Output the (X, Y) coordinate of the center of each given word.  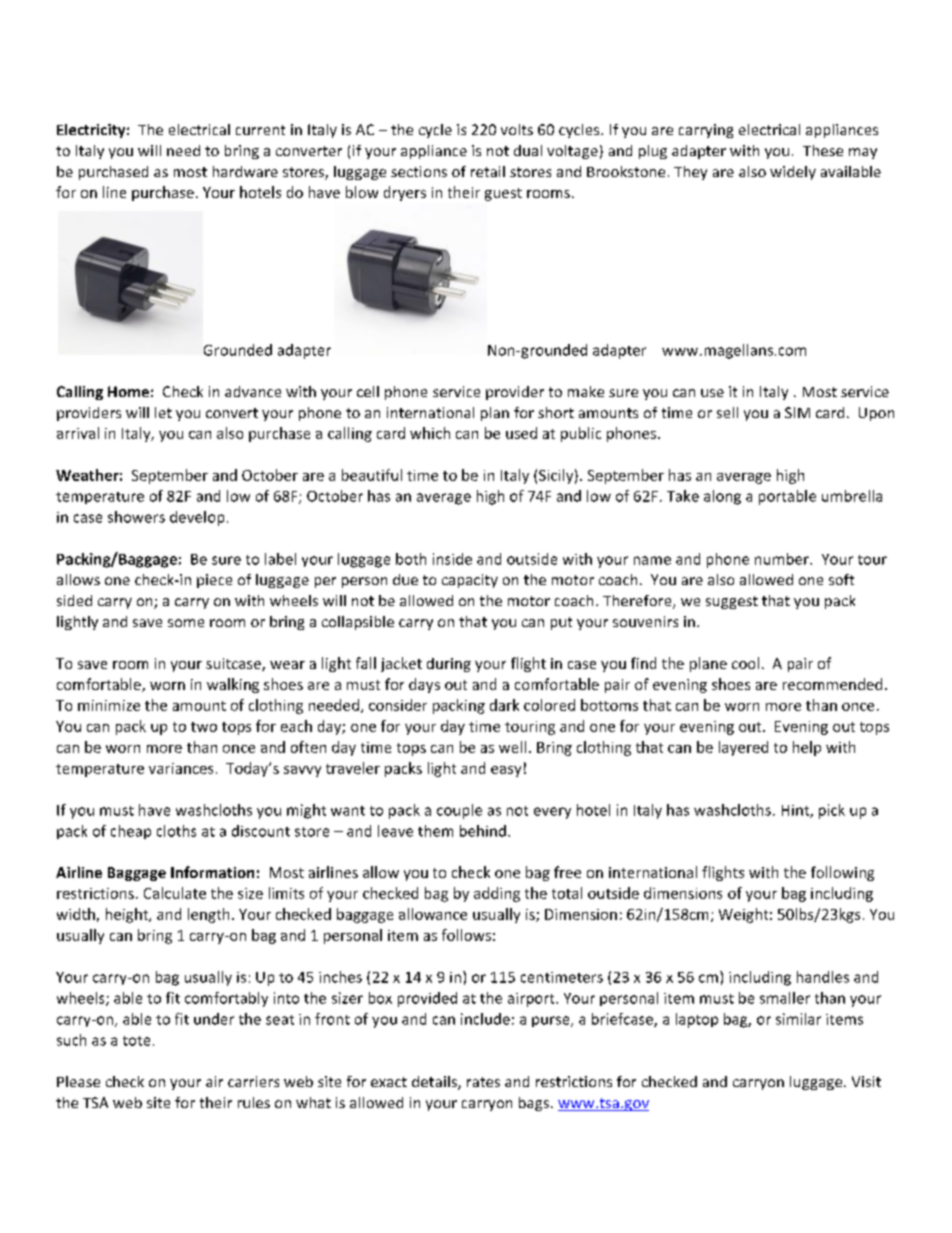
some (186, 623)
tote (136, 1041)
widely (793, 173)
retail (488, 171)
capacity (470, 581)
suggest (732, 602)
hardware (245, 171)
